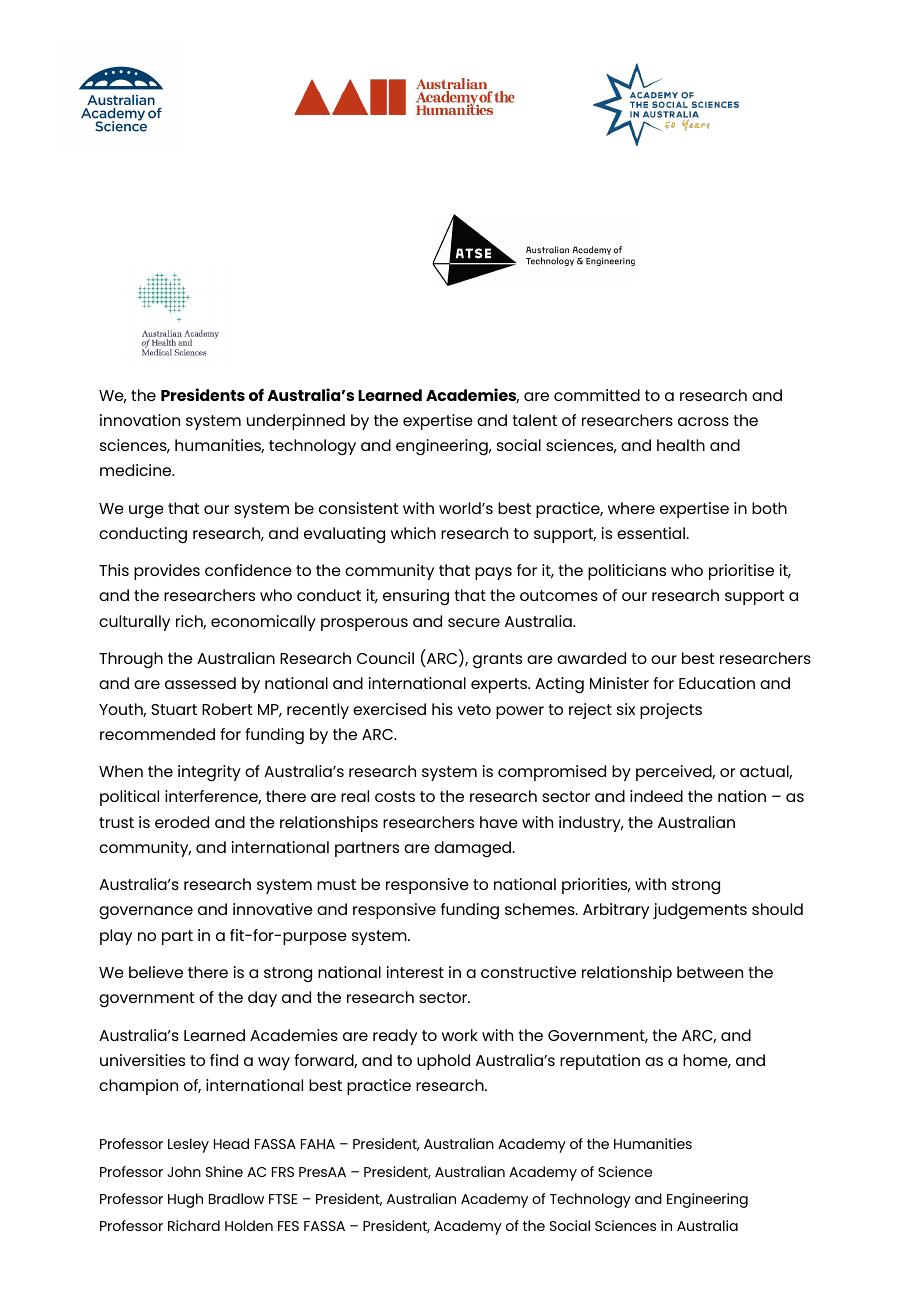 The height and width of the screenshot is (1308, 924). Describe the element at coordinates (534, 420) in the screenshot. I see `talent` at that location.
